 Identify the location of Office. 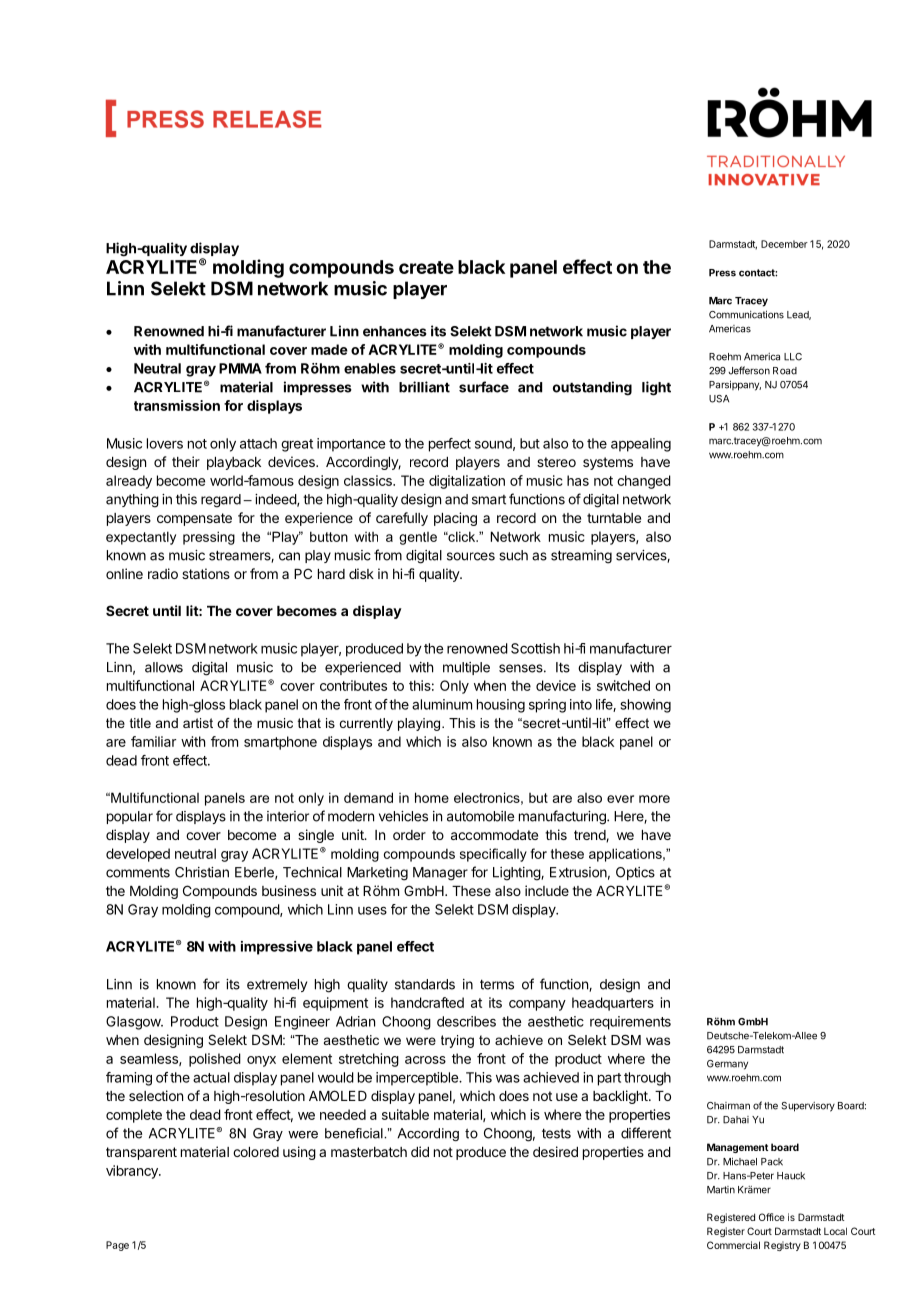
(772, 1217).
